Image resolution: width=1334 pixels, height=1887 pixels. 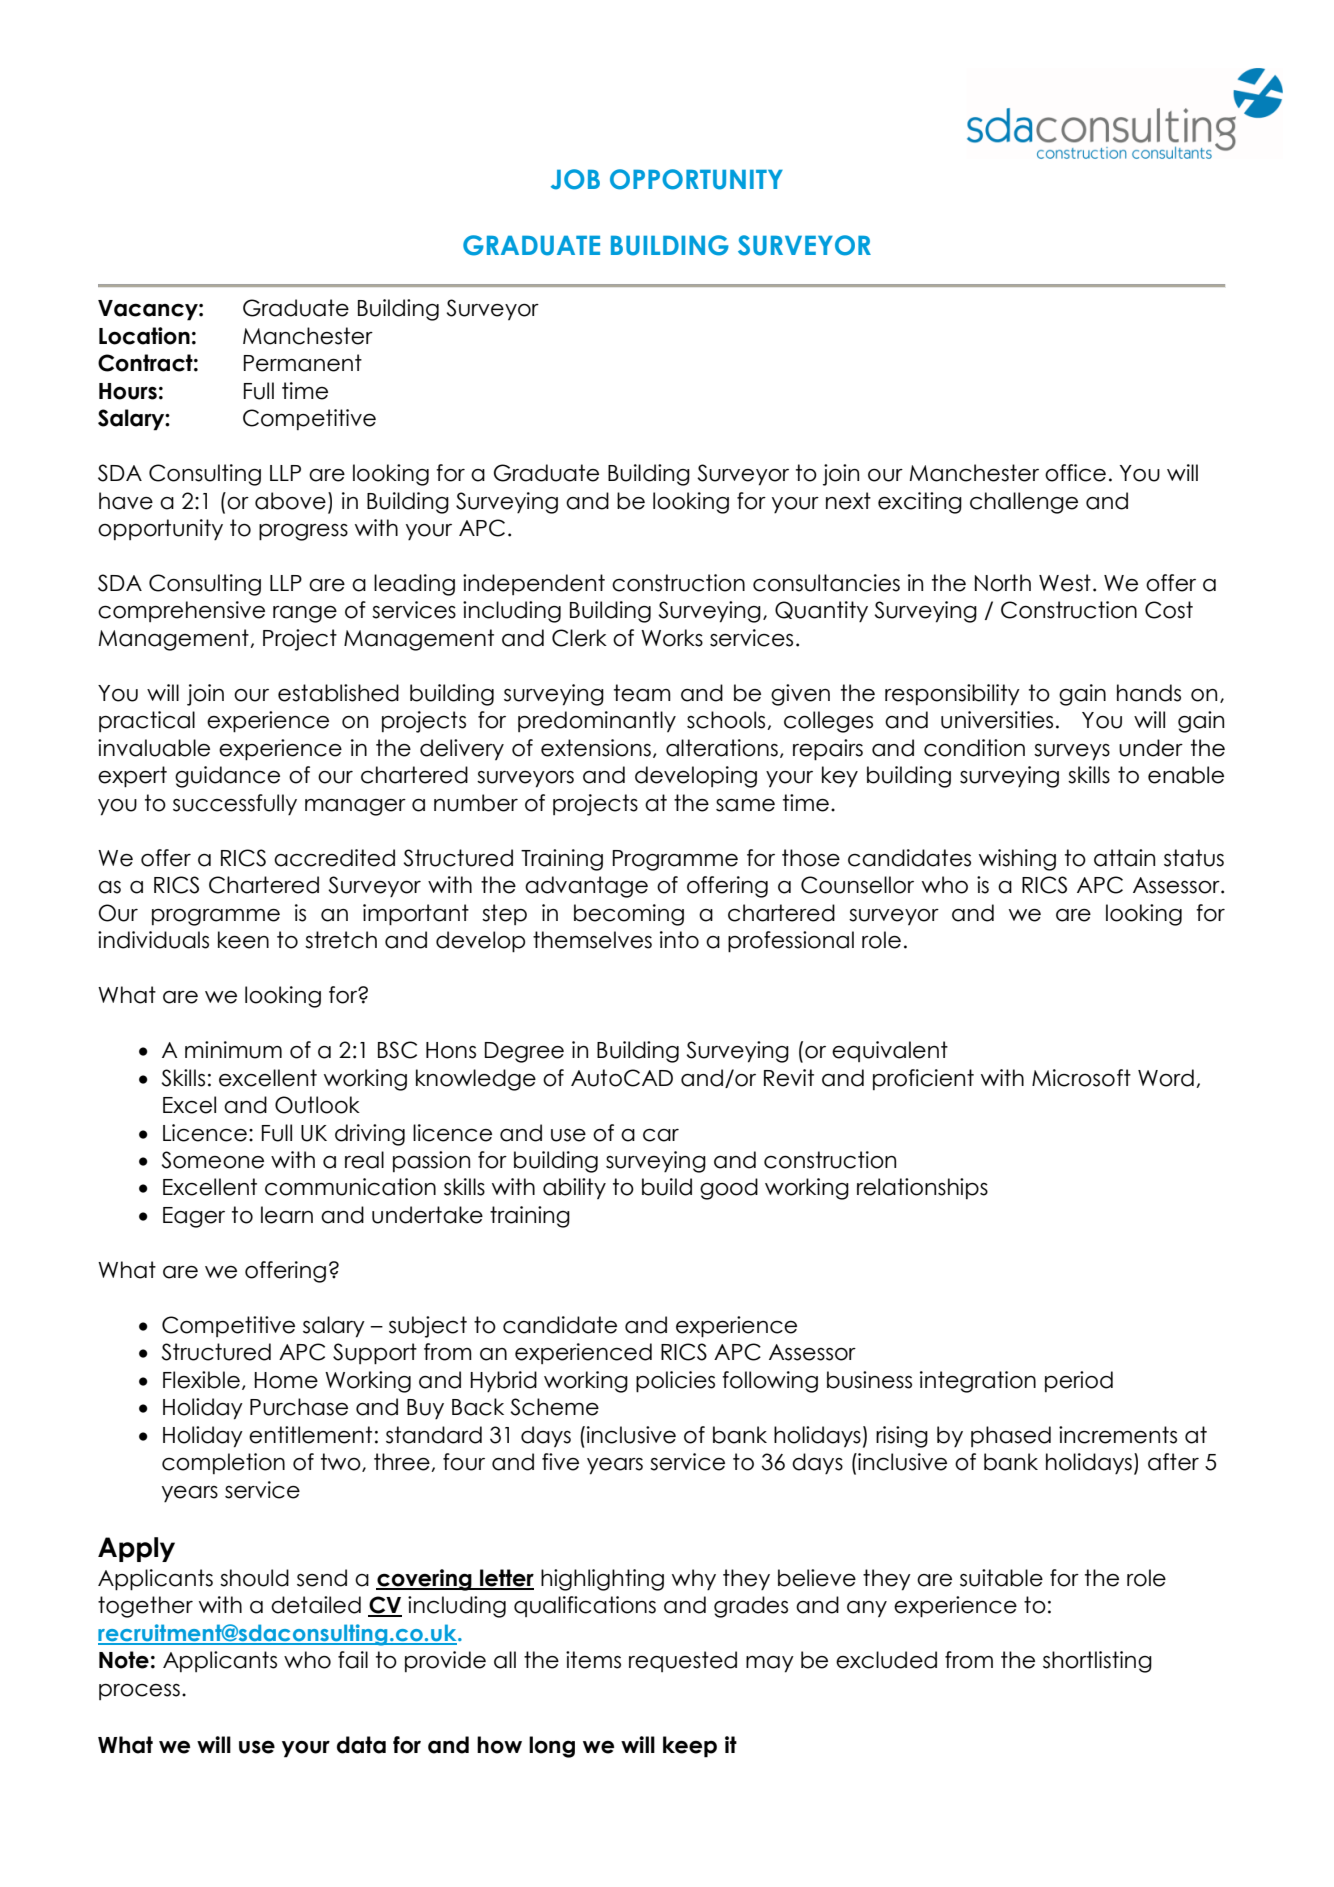 I want to click on office, so click(x=1075, y=473).
